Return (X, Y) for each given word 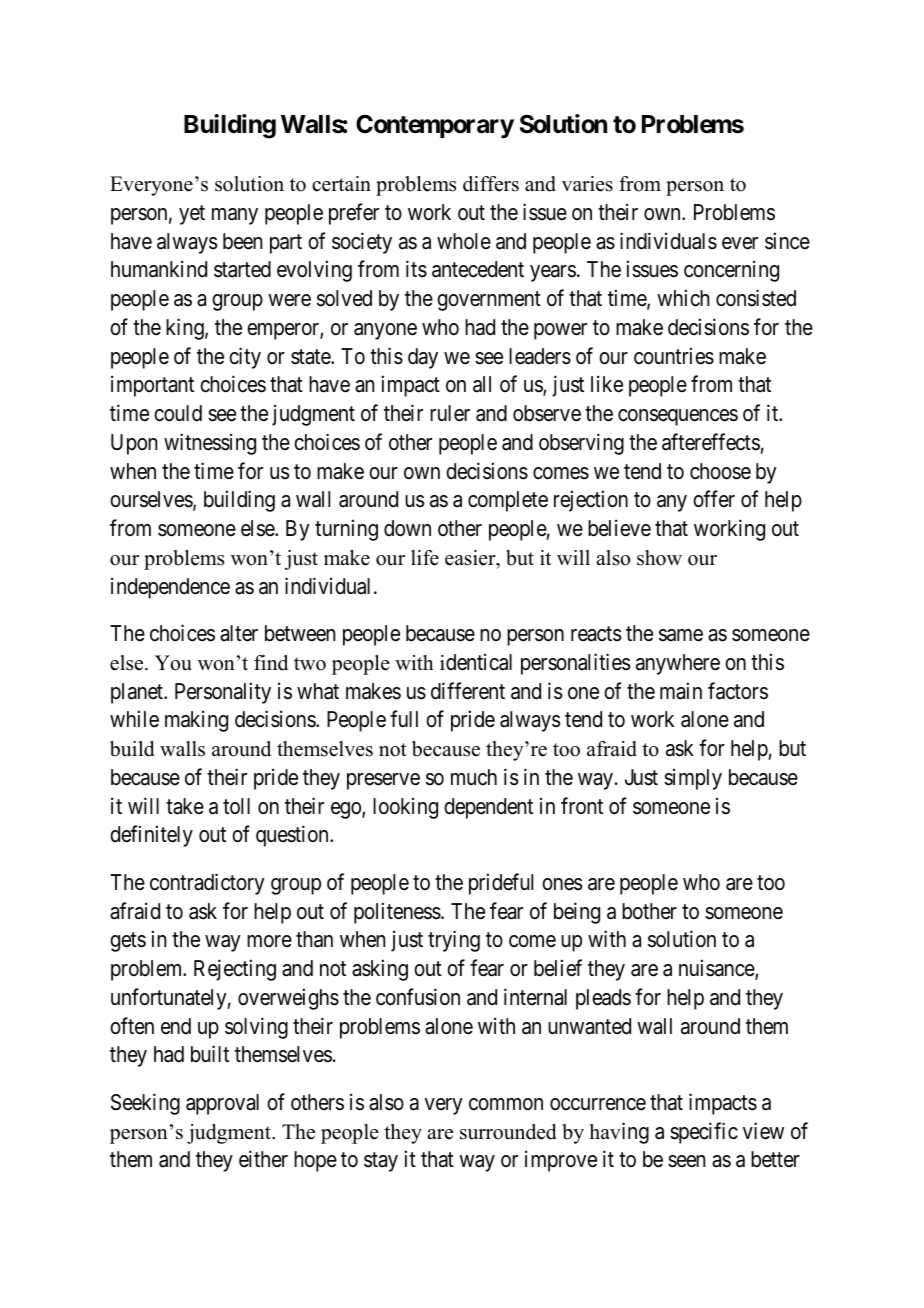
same (681, 635)
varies (587, 184)
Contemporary (435, 126)
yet (192, 215)
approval (222, 1104)
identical (476, 662)
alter (239, 633)
